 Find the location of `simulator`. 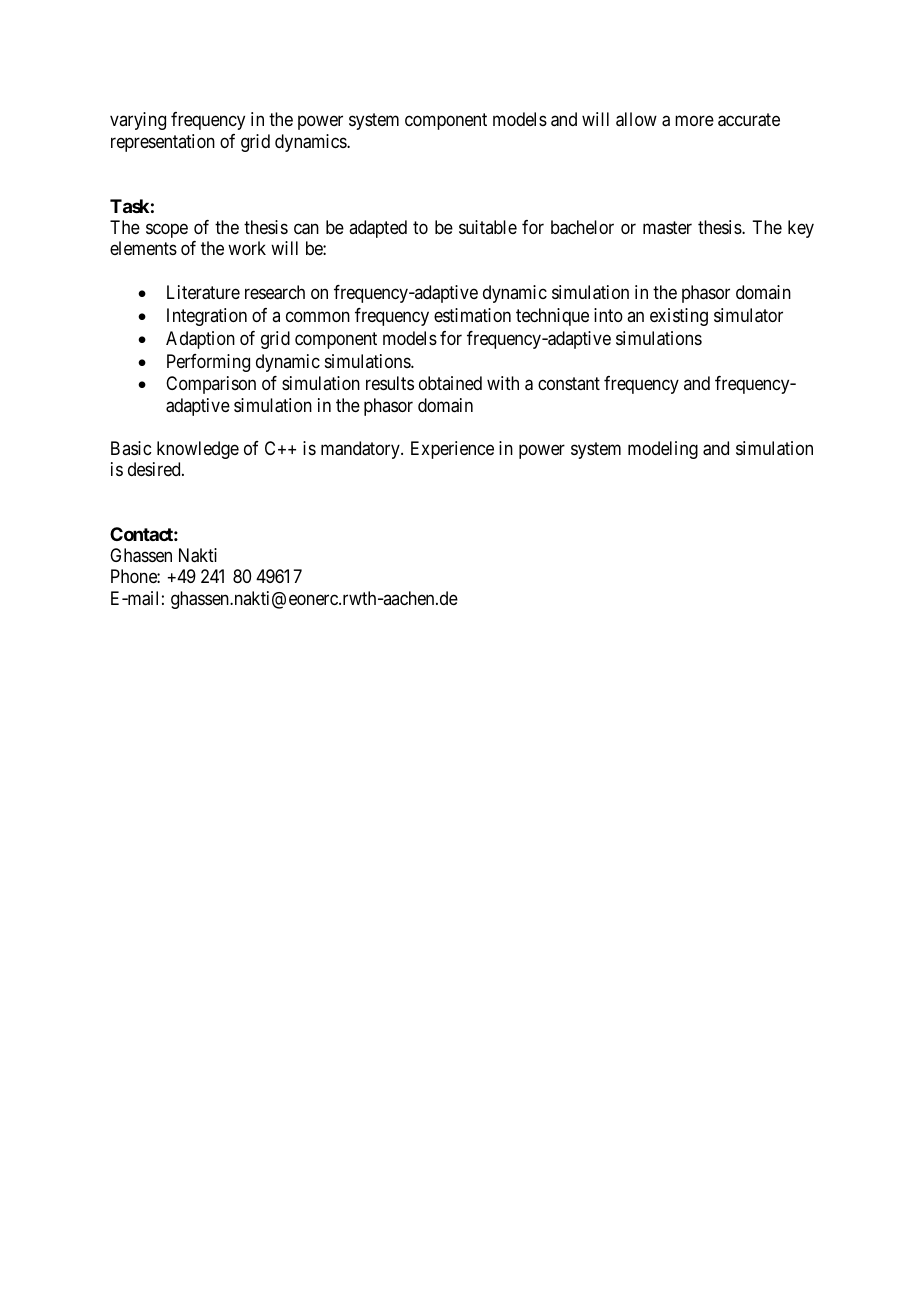

simulator is located at coordinates (748, 315).
